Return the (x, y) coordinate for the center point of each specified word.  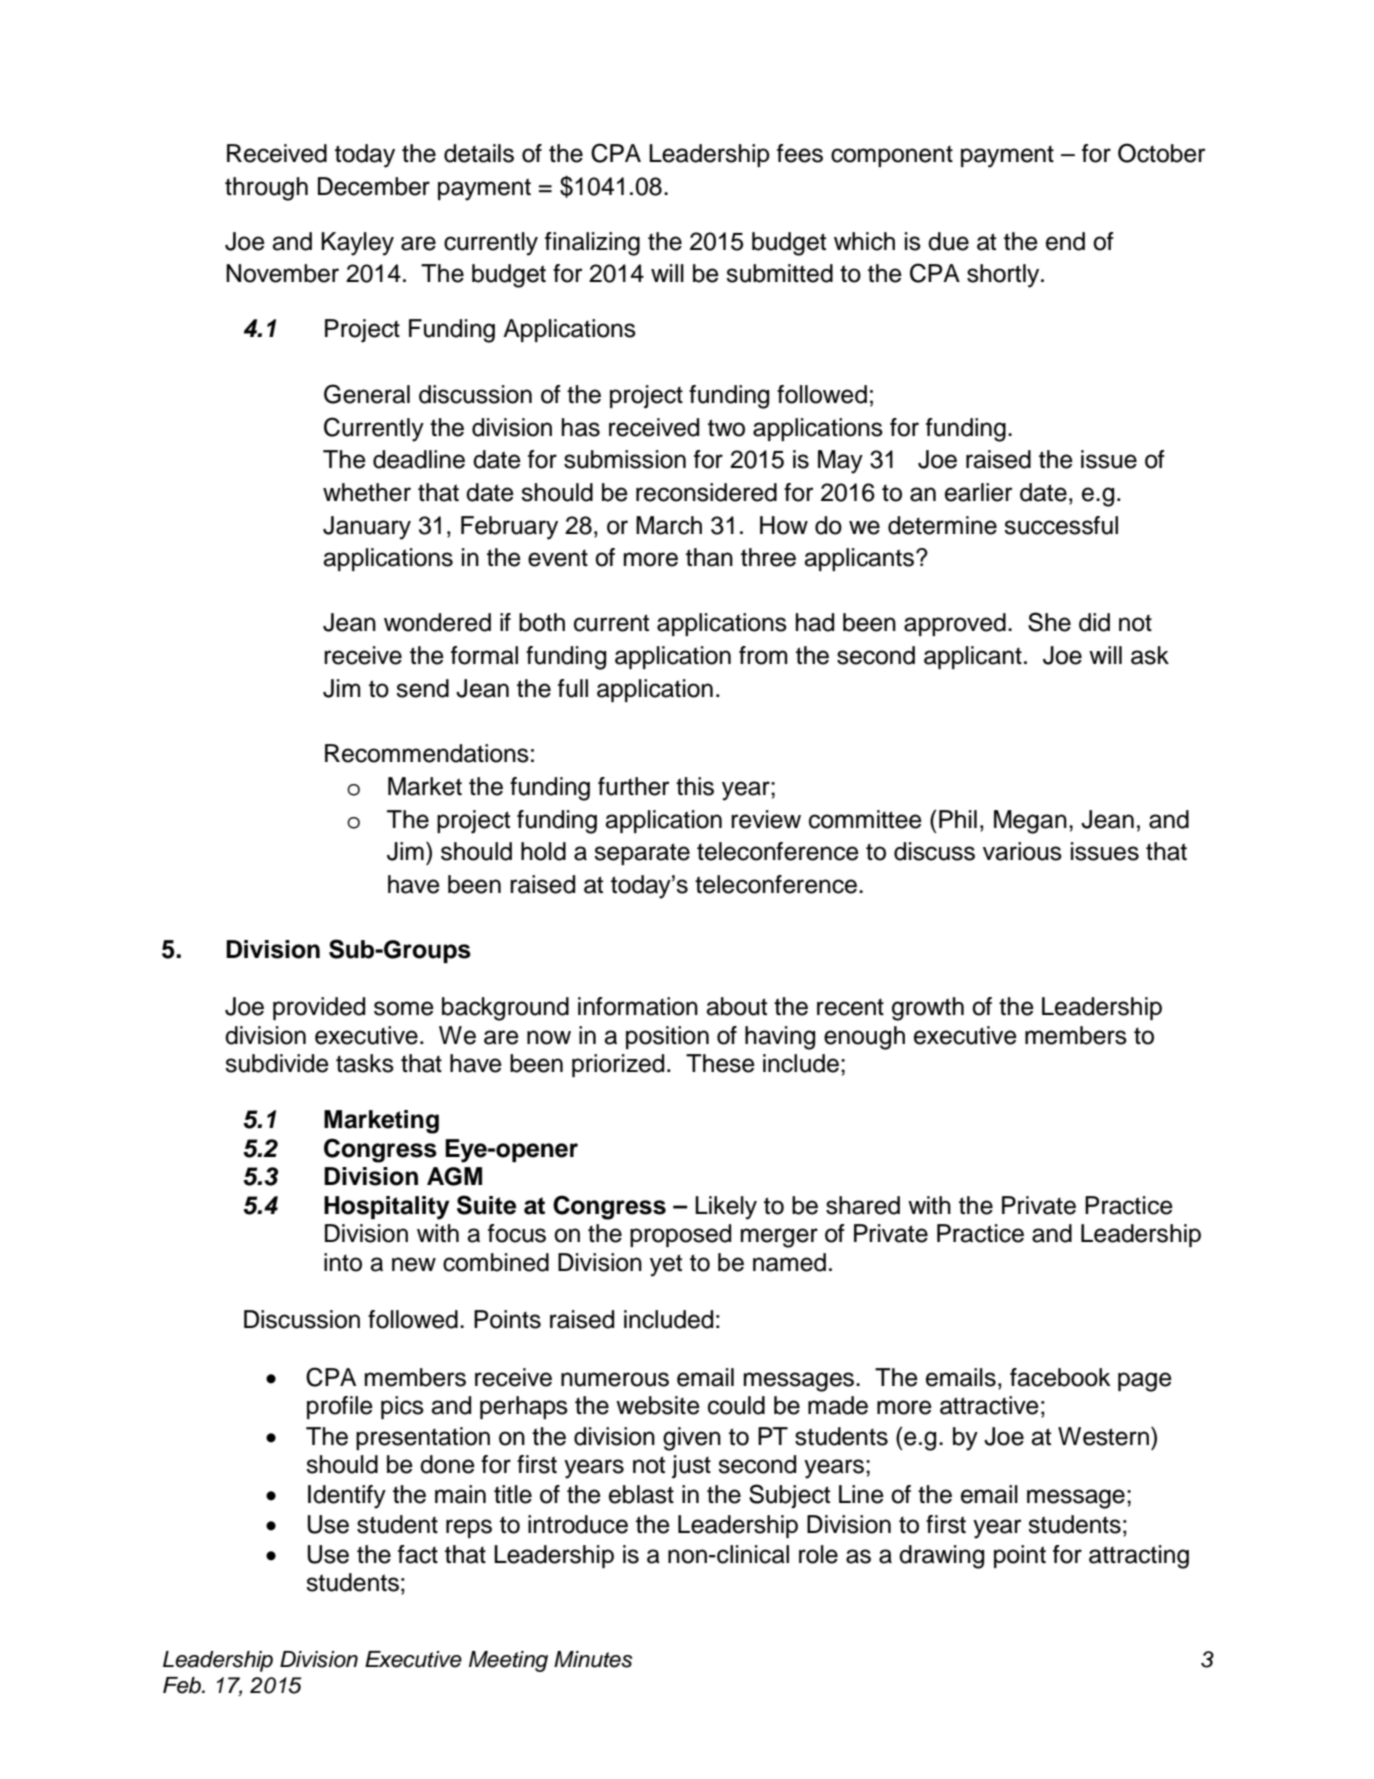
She (1049, 622)
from (763, 655)
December (374, 186)
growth (928, 1009)
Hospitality (387, 1208)
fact (418, 1554)
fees (800, 153)
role (818, 1554)
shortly (1004, 276)
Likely (726, 1208)
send (422, 688)
